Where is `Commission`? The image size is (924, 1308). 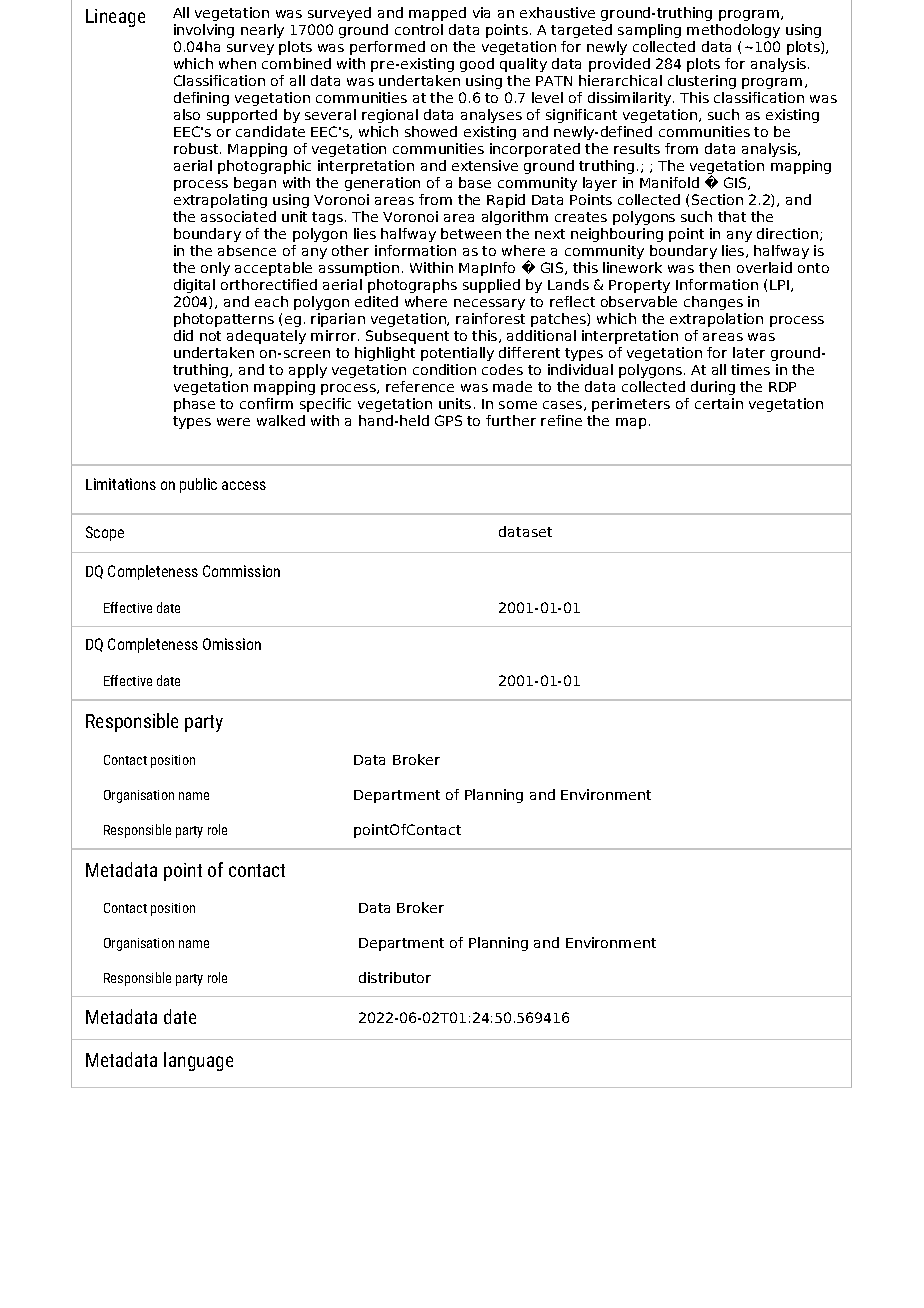 Commission is located at coordinates (241, 571).
